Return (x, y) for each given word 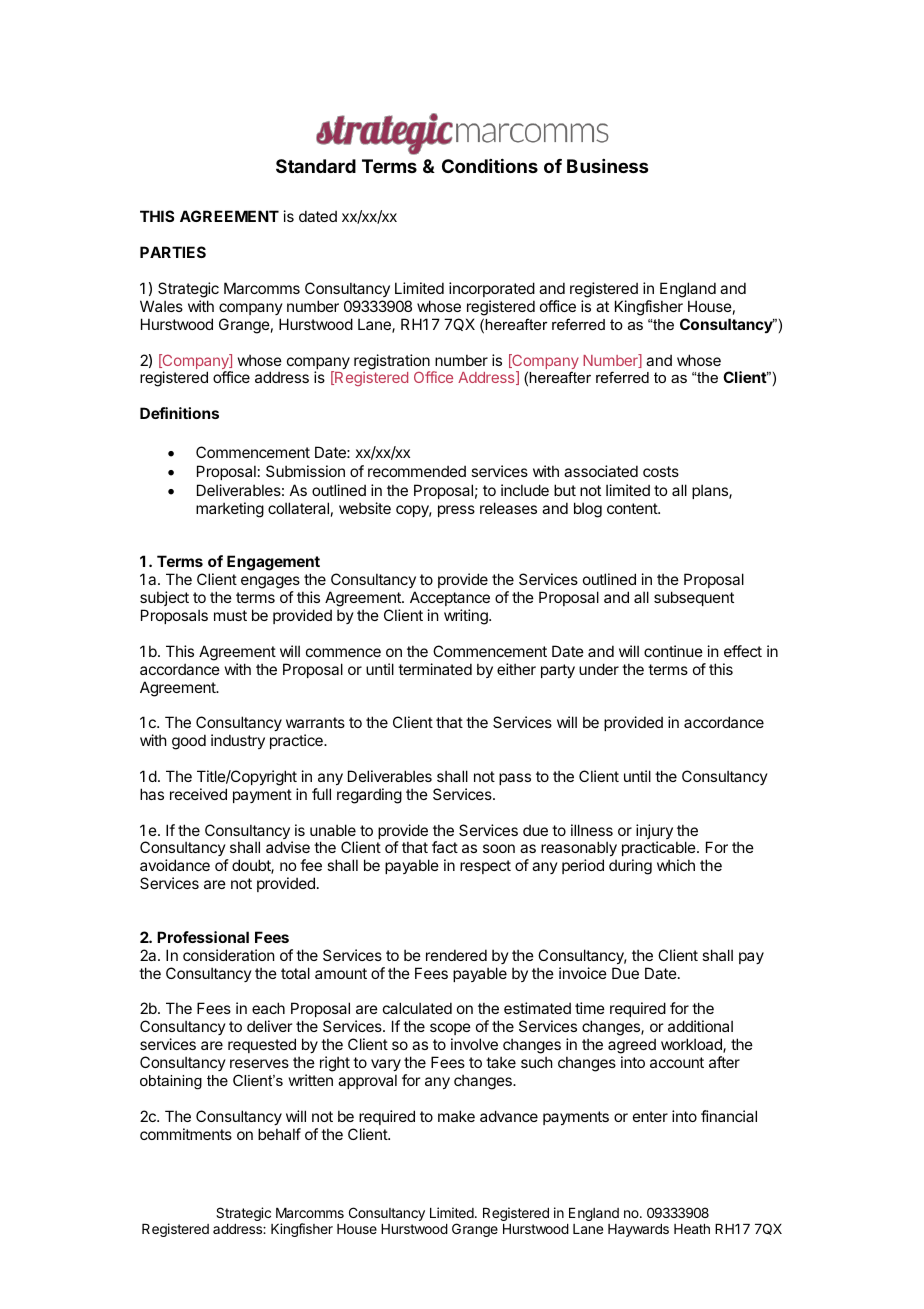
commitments (186, 1134)
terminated (435, 669)
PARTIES (173, 252)
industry (238, 741)
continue (673, 651)
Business (608, 166)
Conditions (490, 165)
